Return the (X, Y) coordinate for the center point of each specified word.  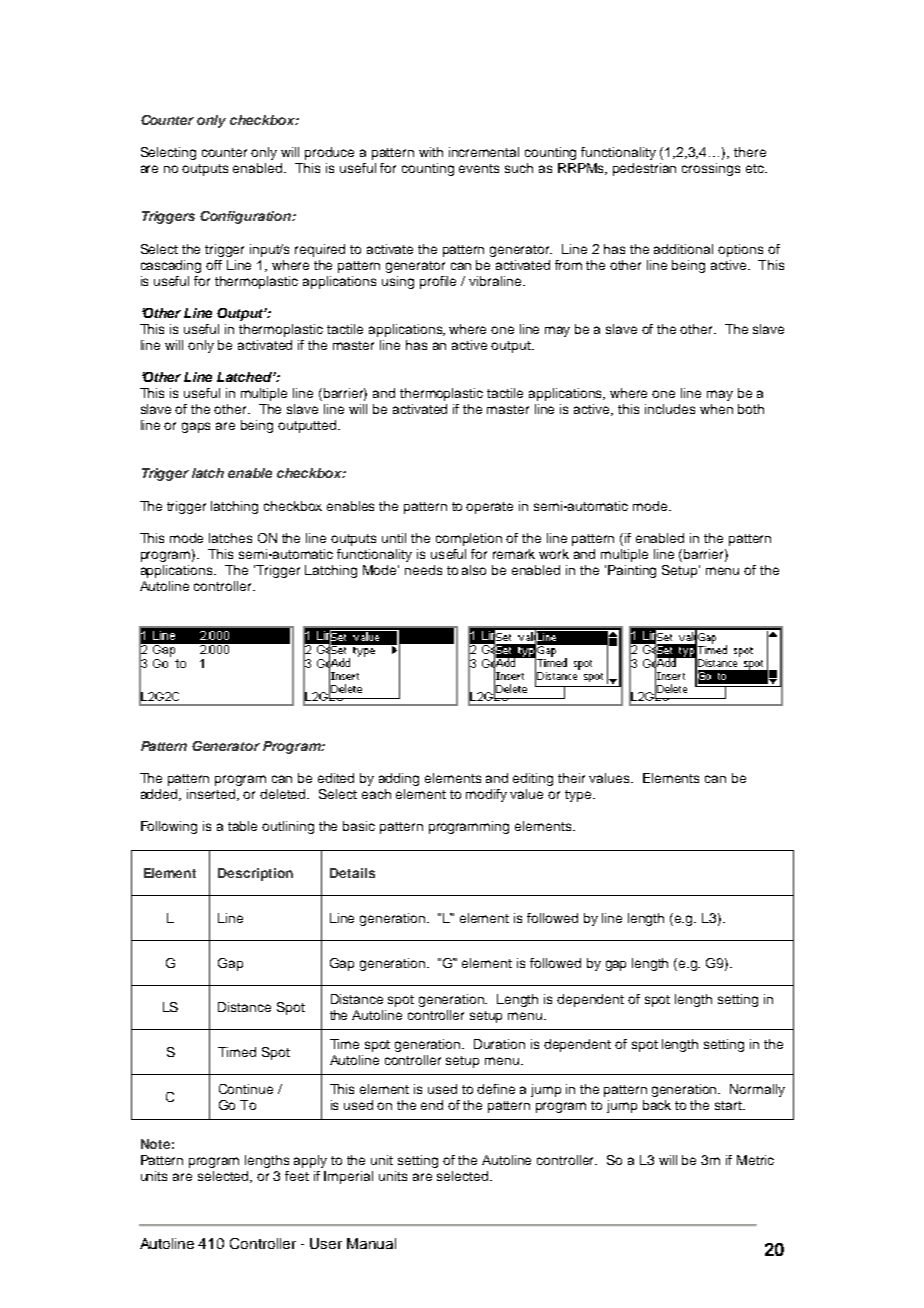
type (579, 796)
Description (255, 874)
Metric (755, 1160)
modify (486, 795)
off (214, 265)
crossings (711, 169)
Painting (632, 571)
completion (469, 539)
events (479, 168)
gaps (196, 427)
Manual (371, 1243)
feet (297, 1176)
